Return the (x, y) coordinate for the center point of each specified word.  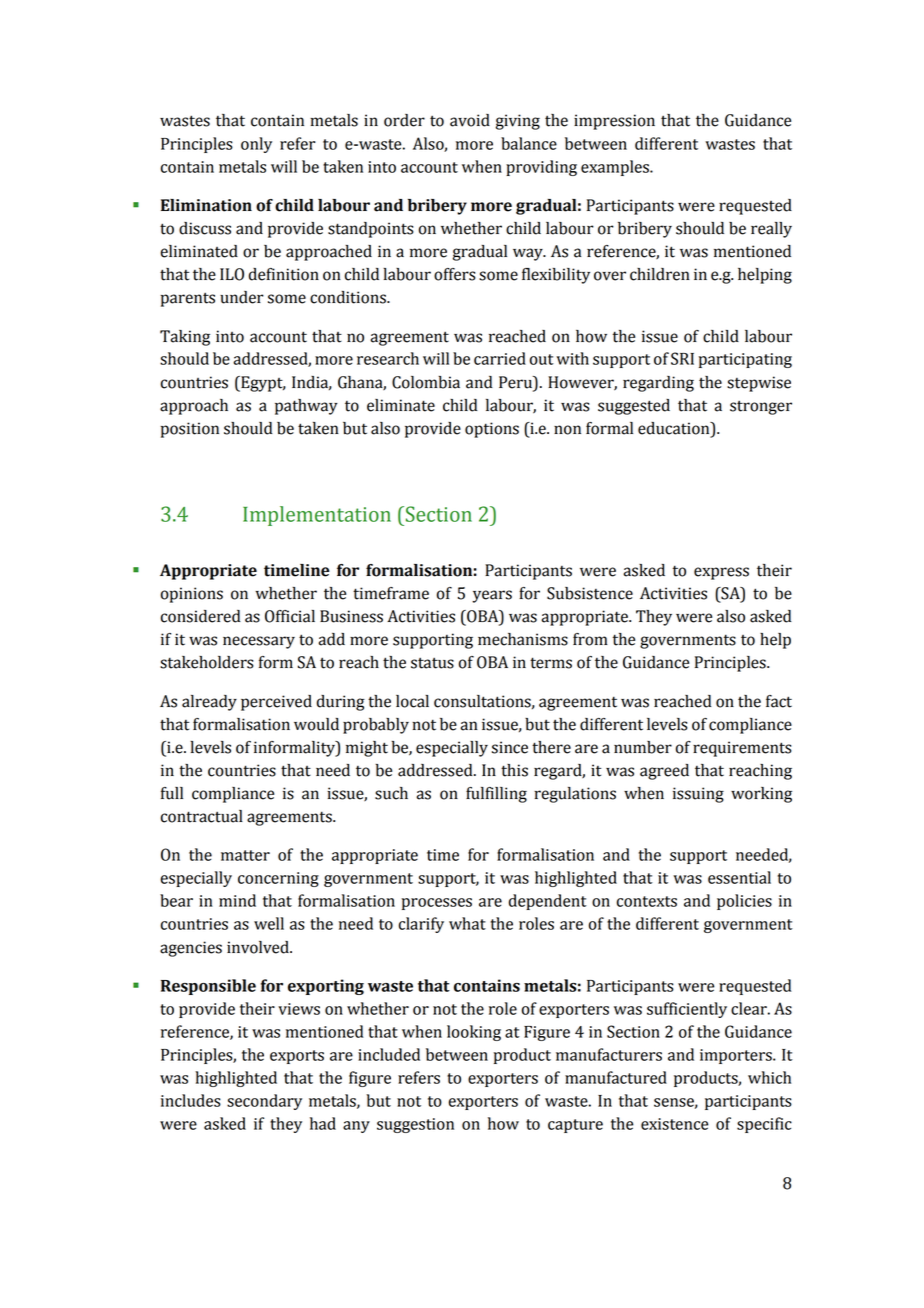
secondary (264, 1102)
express (721, 573)
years (492, 596)
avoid (470, 120)
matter (245, 855)
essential (739, 877)
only (256, 145)
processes (437, 904)
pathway (306, 407)
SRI (682, 358)
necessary (259, 642)
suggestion (415, 1125)
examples (616, 168)
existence (674, 1124)
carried (500, 358)
